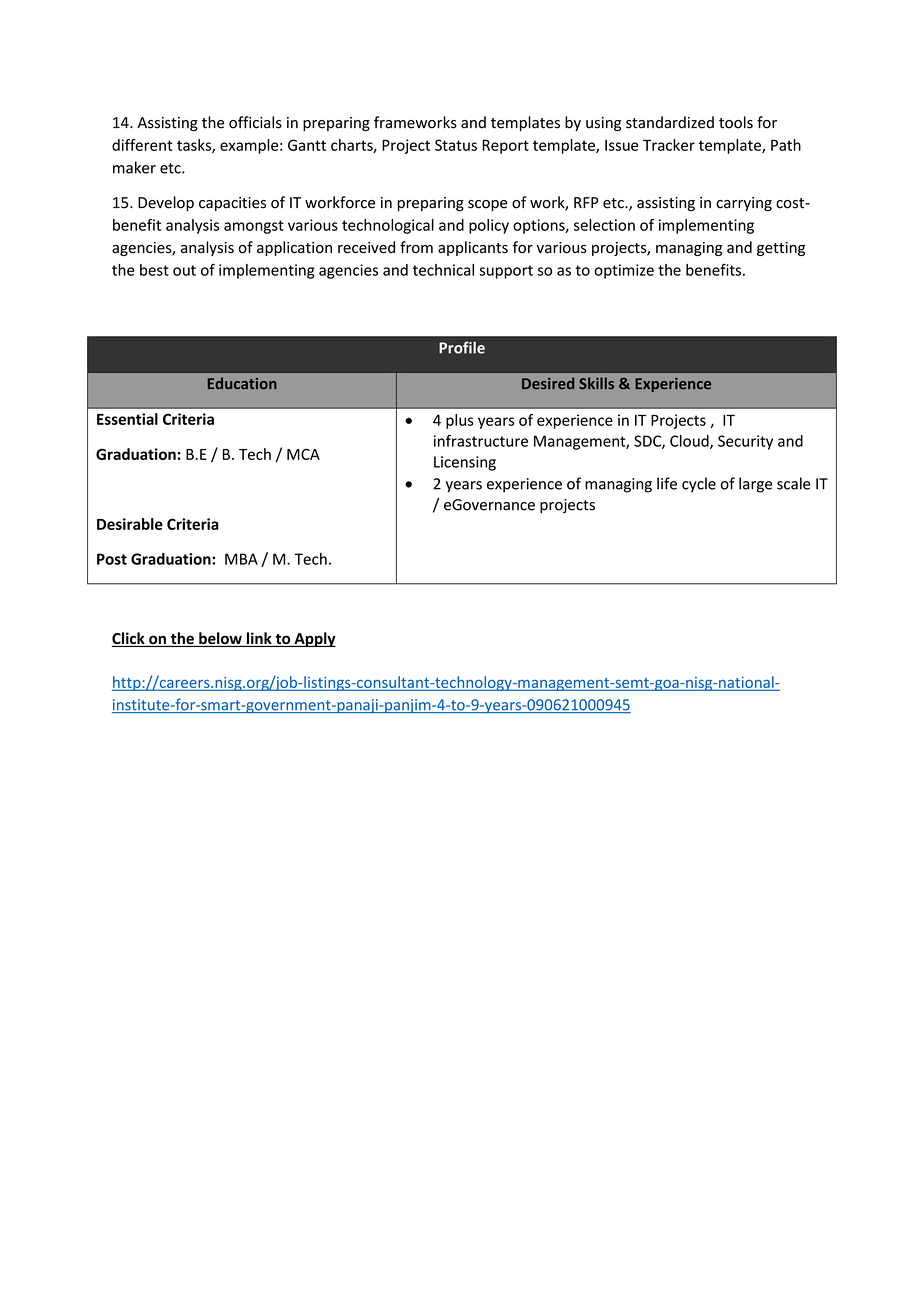  I want to click on getting, so click(781, 249).
